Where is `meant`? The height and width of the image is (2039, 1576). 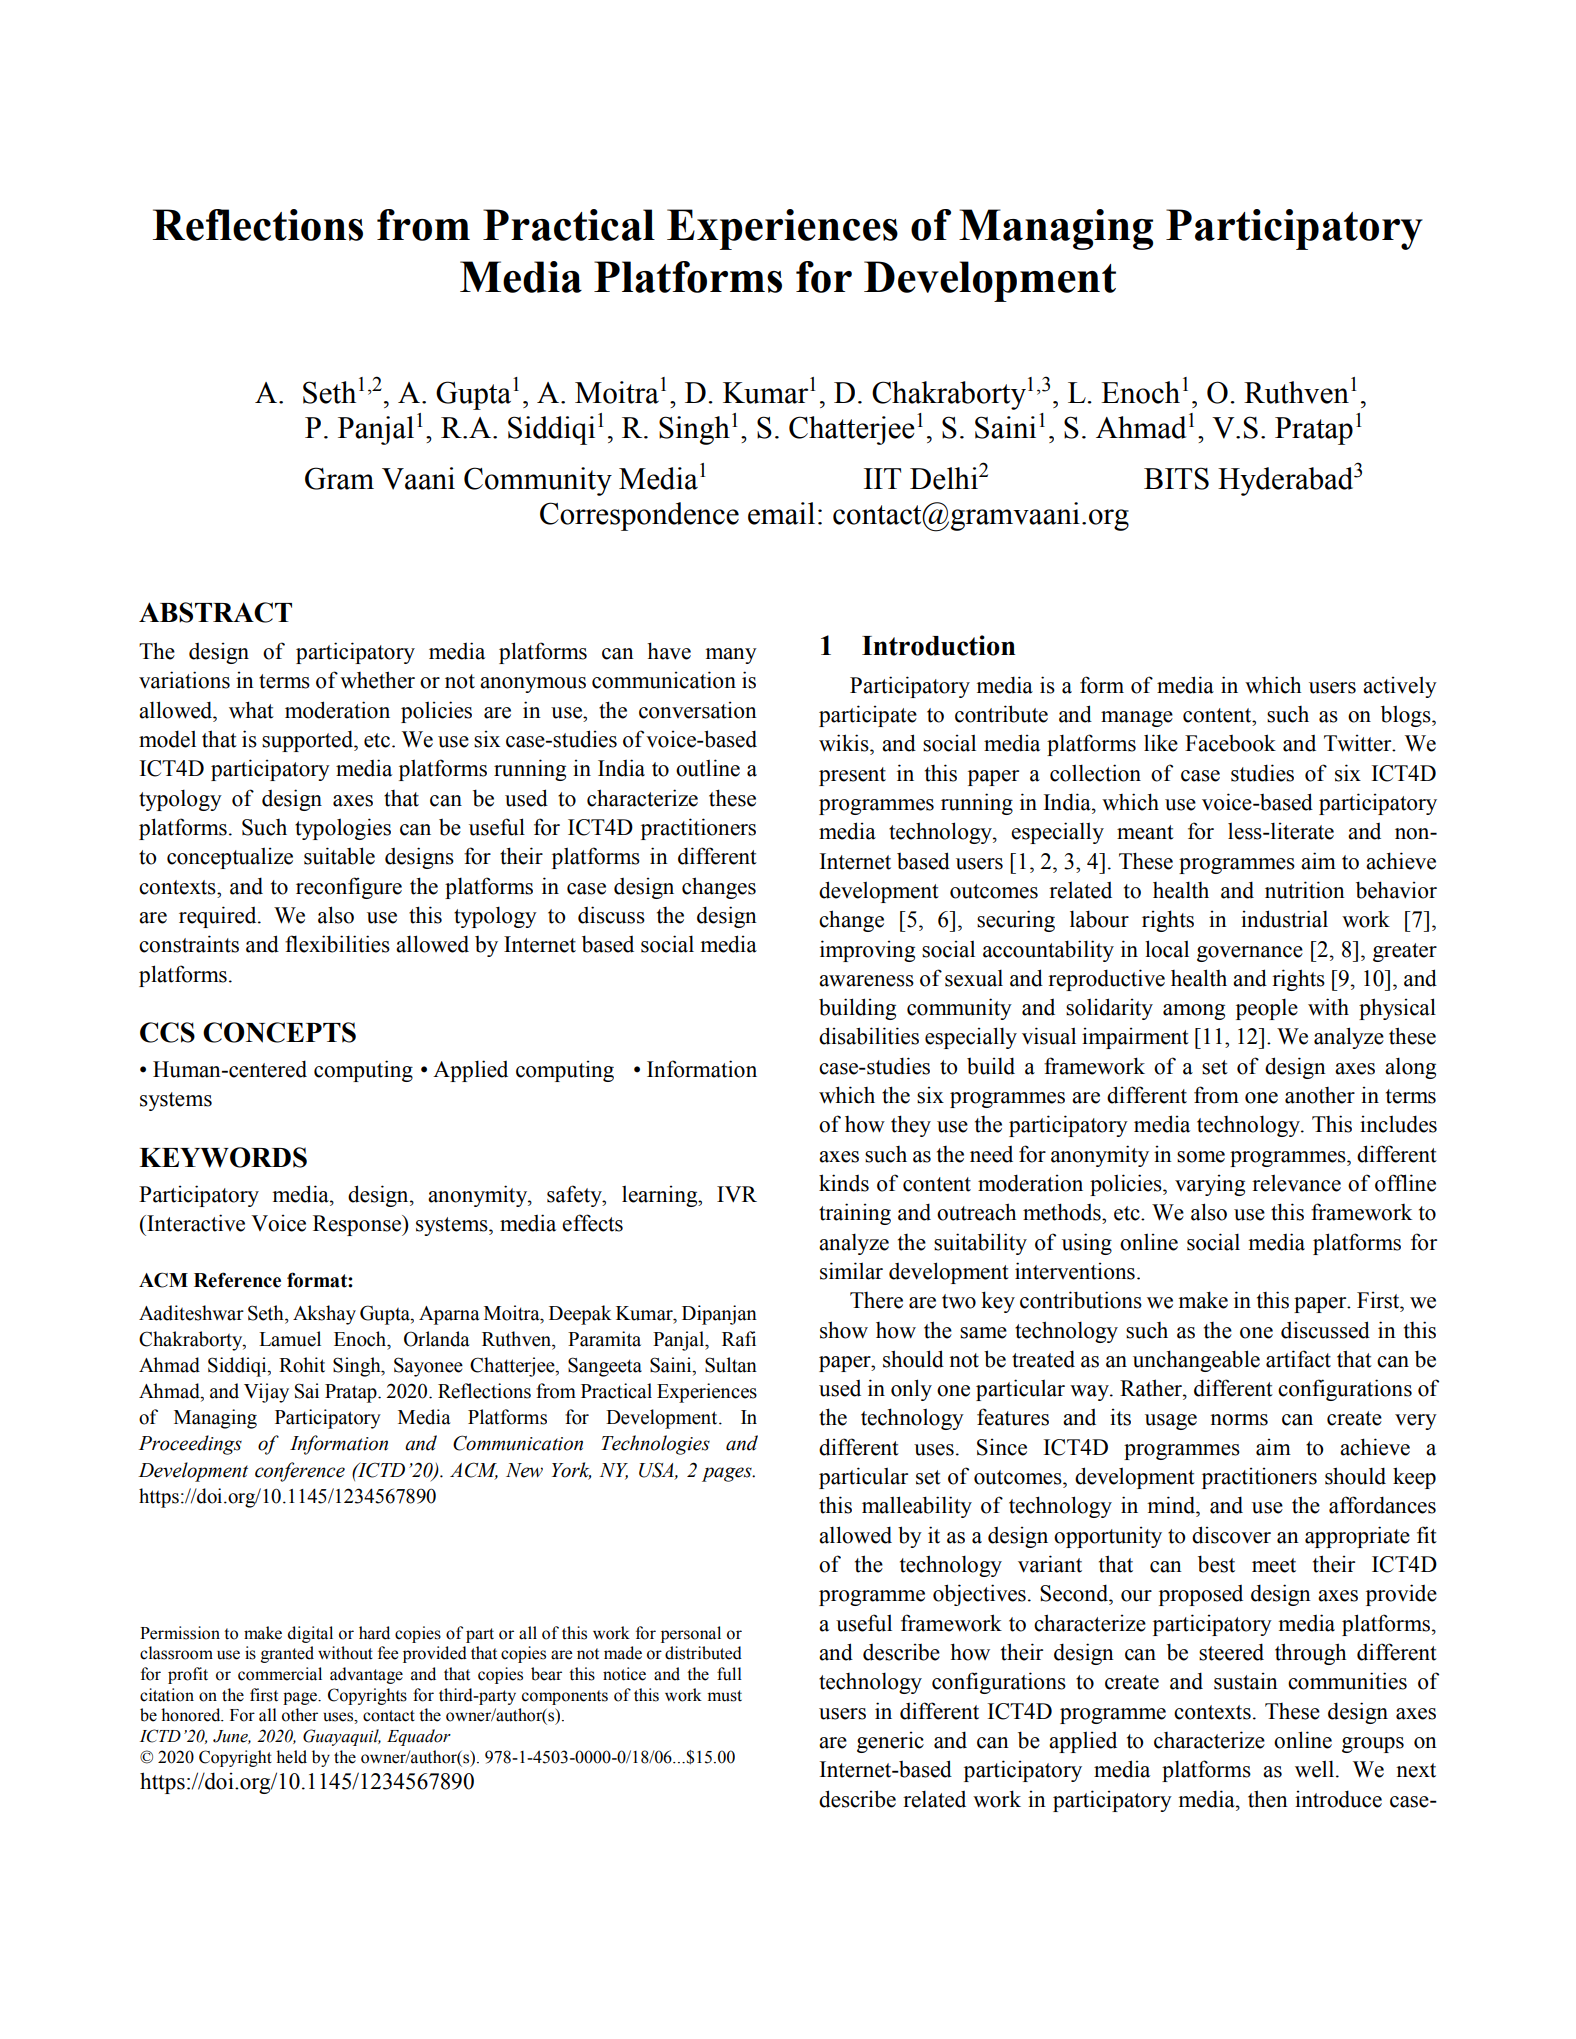
meant is located at coordinates (1145, 832).
